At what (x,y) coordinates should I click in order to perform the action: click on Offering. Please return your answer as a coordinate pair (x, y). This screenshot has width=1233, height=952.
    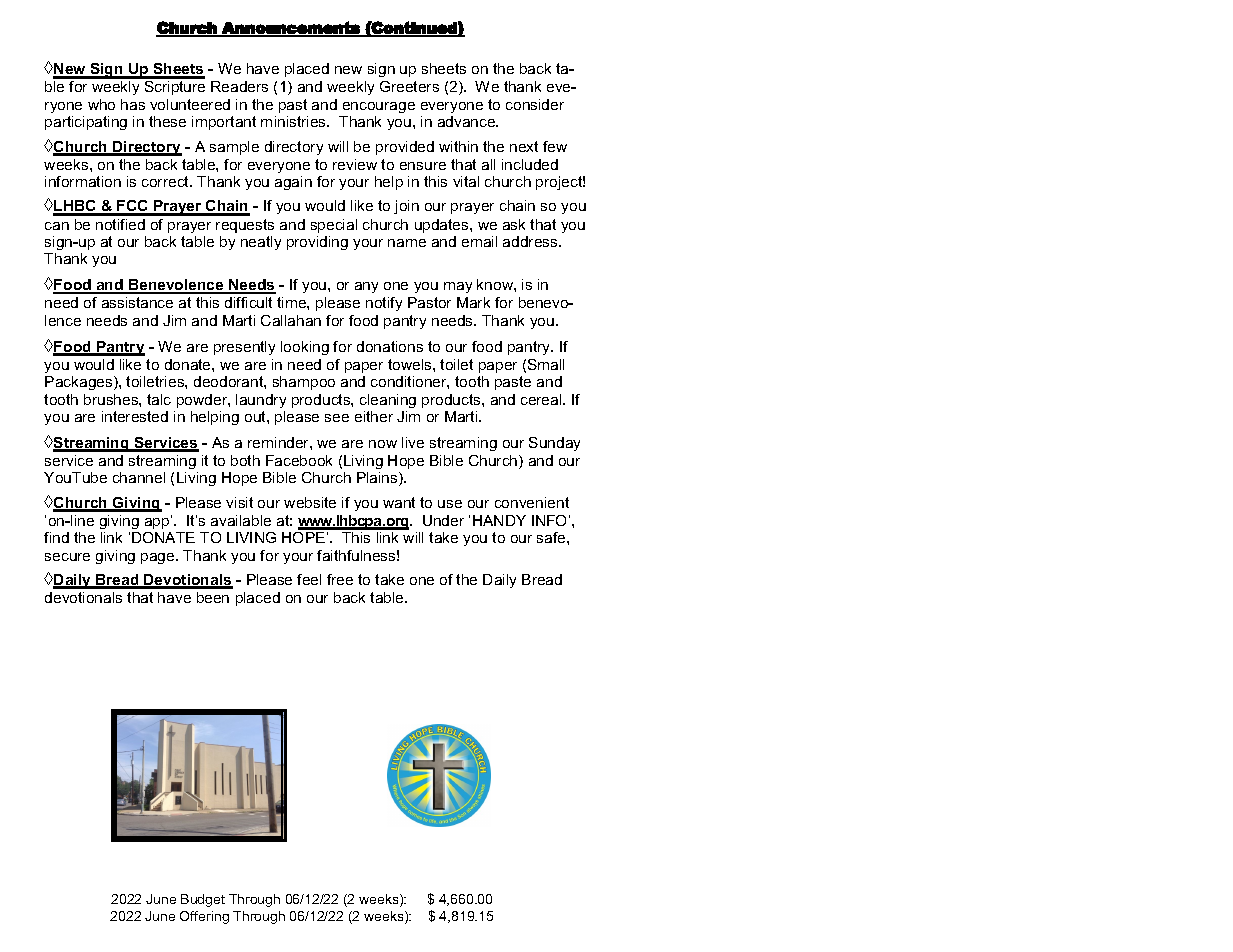
    Looking at the image, I should click on (204, 917).
